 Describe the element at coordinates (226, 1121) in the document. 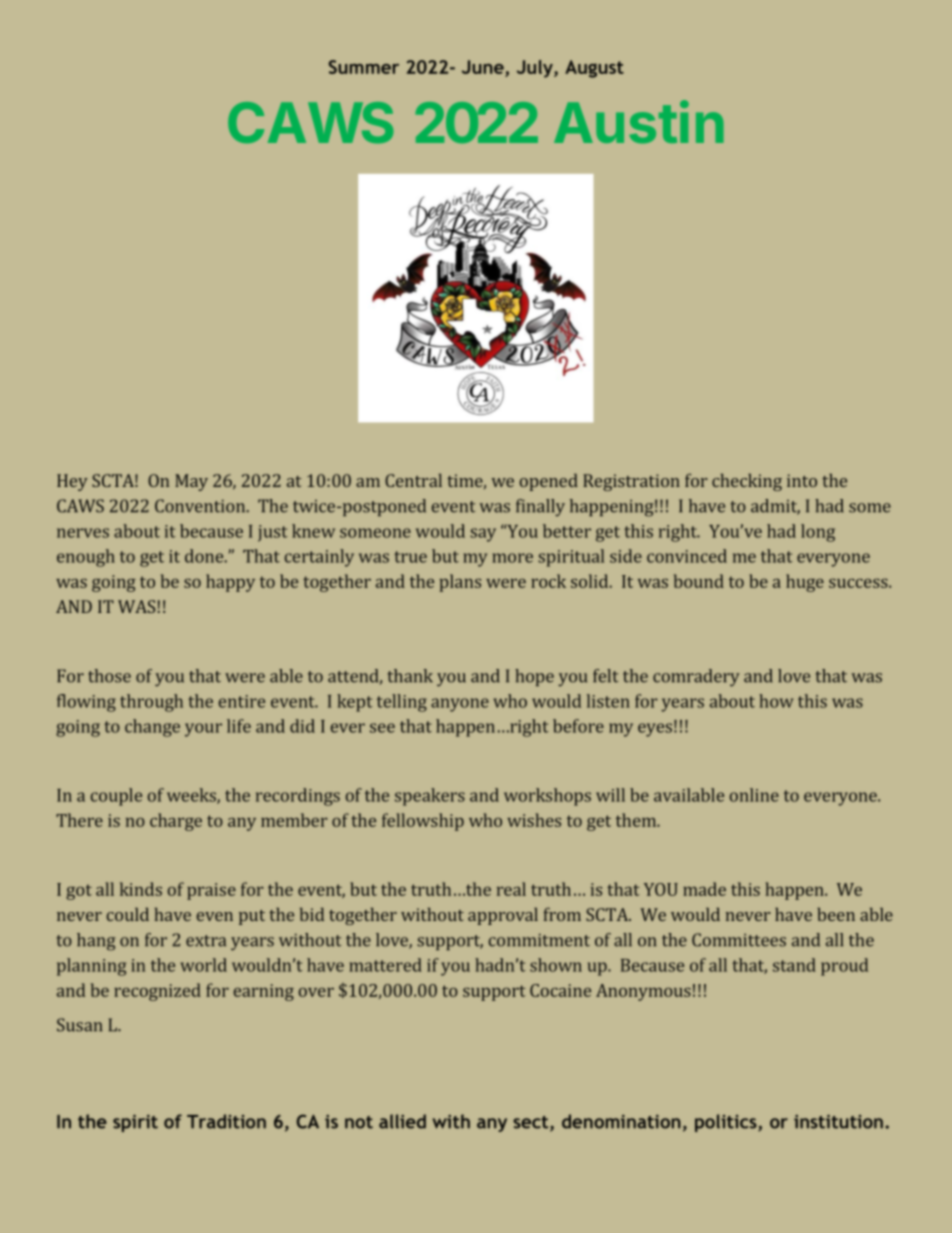

I see `Tradition` at that location.
